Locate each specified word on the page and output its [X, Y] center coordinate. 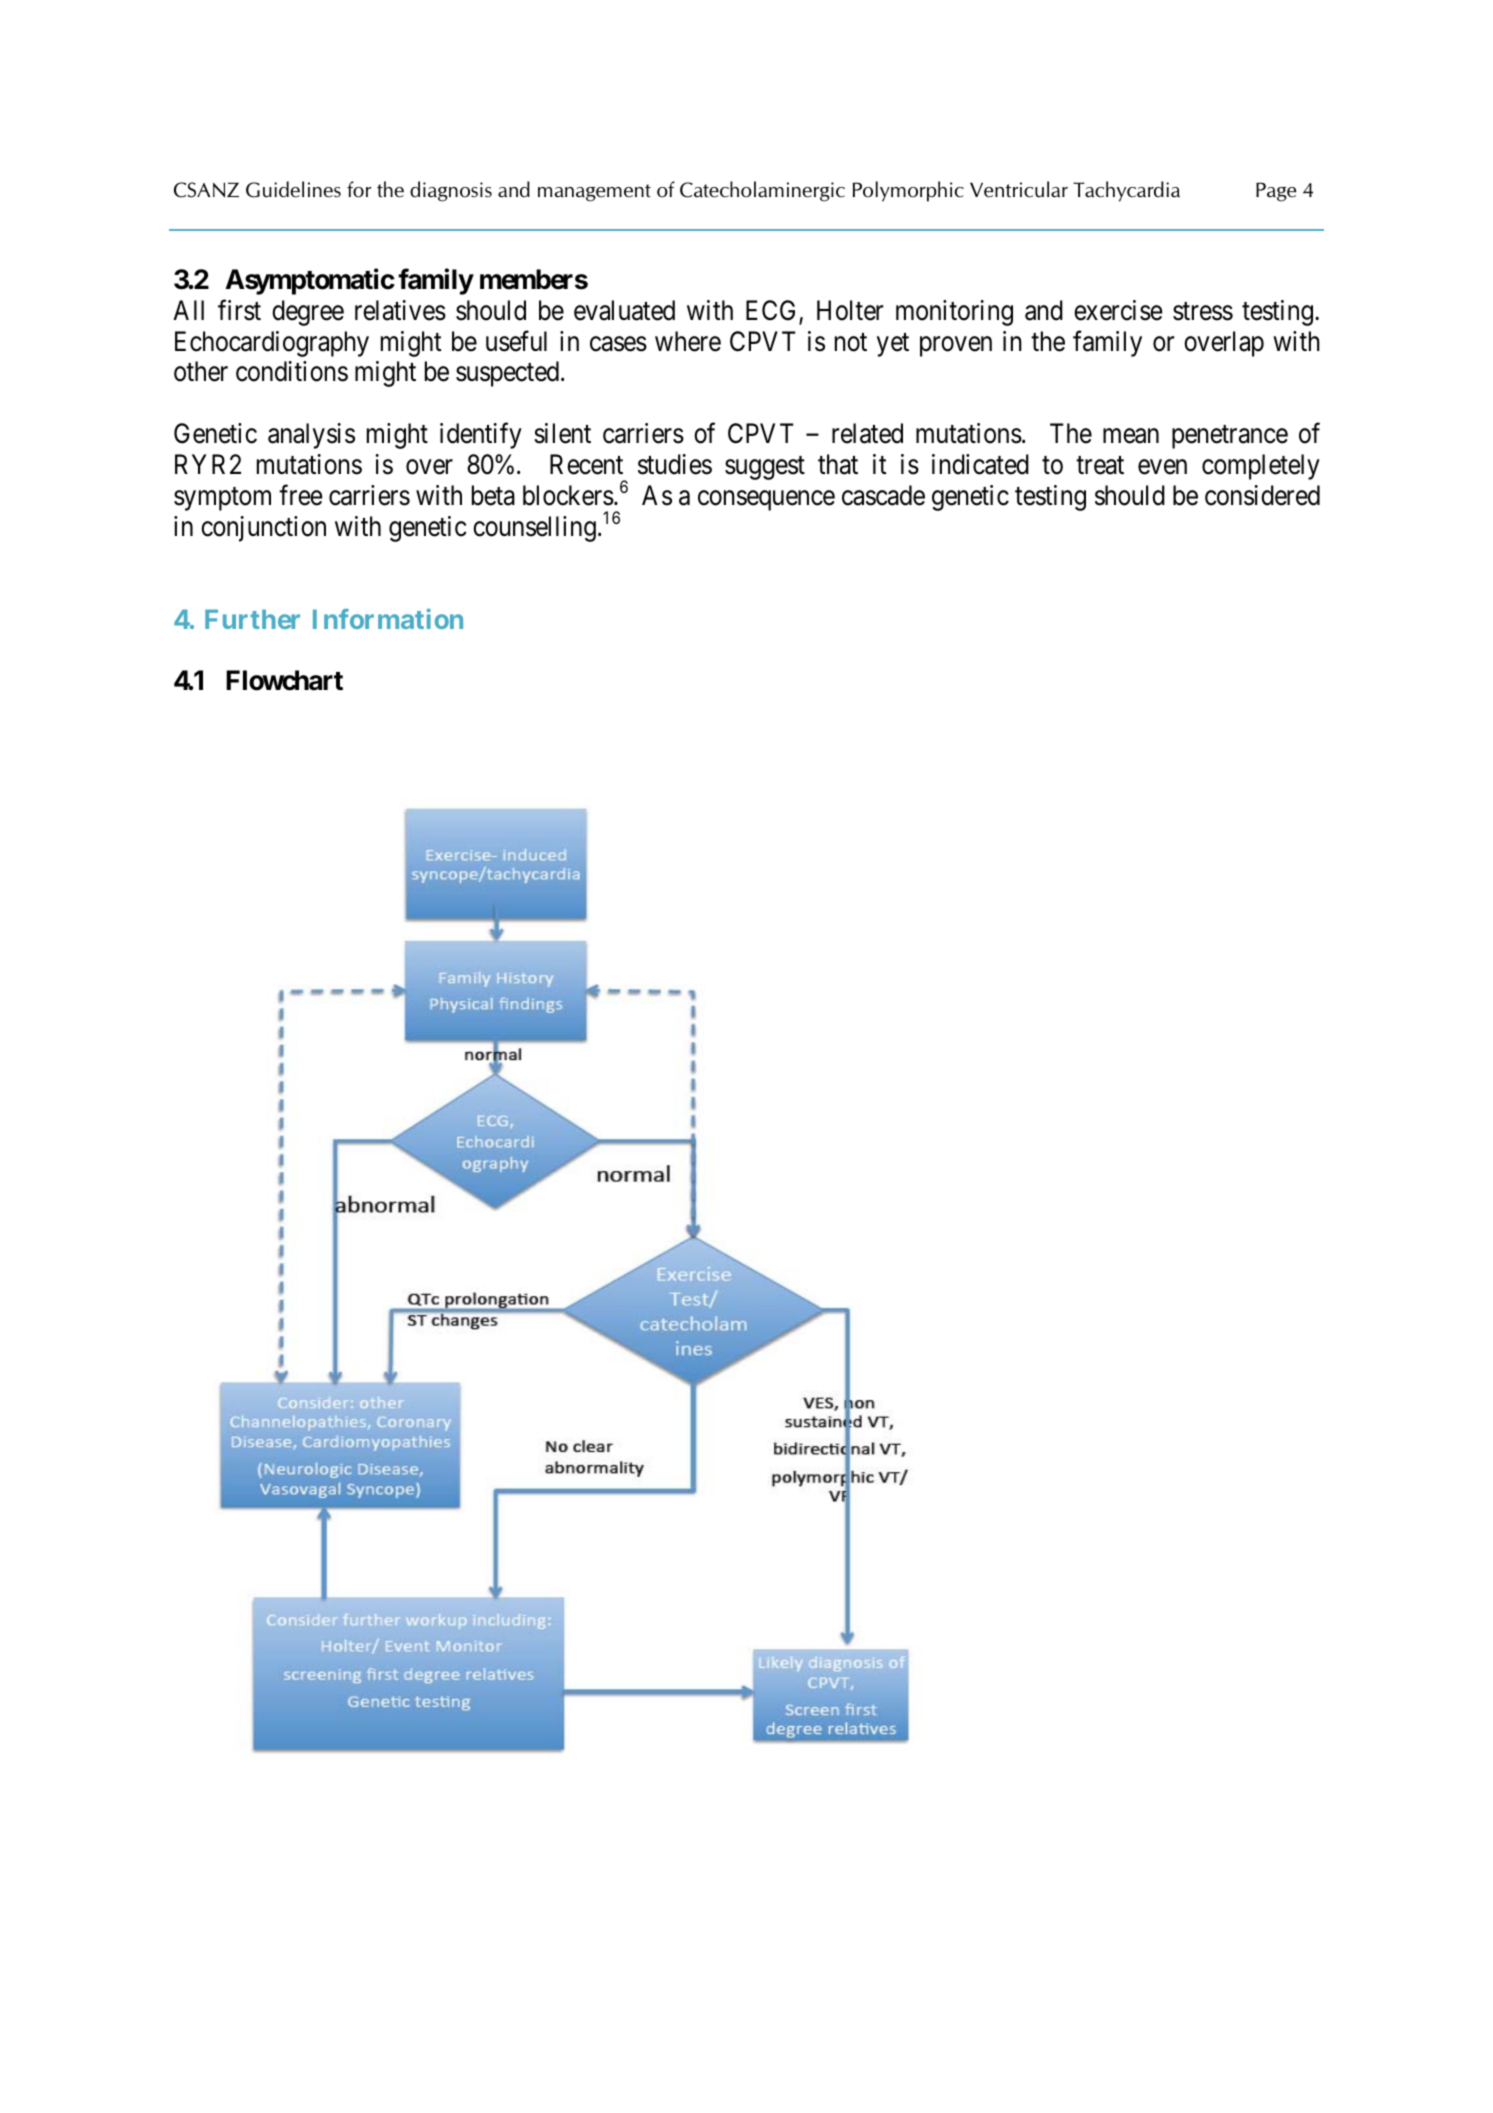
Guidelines [293, 189]
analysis [311, 436]
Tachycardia [1126, 191]
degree [308, 313]
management [594, 193]
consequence [766, 501]
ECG [773, 311]
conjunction [263, 529]
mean [1131, 436]
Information [388, 618]
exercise [1118, 310]
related [867, 433]
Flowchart [284, 680]
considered [1262, 495]
